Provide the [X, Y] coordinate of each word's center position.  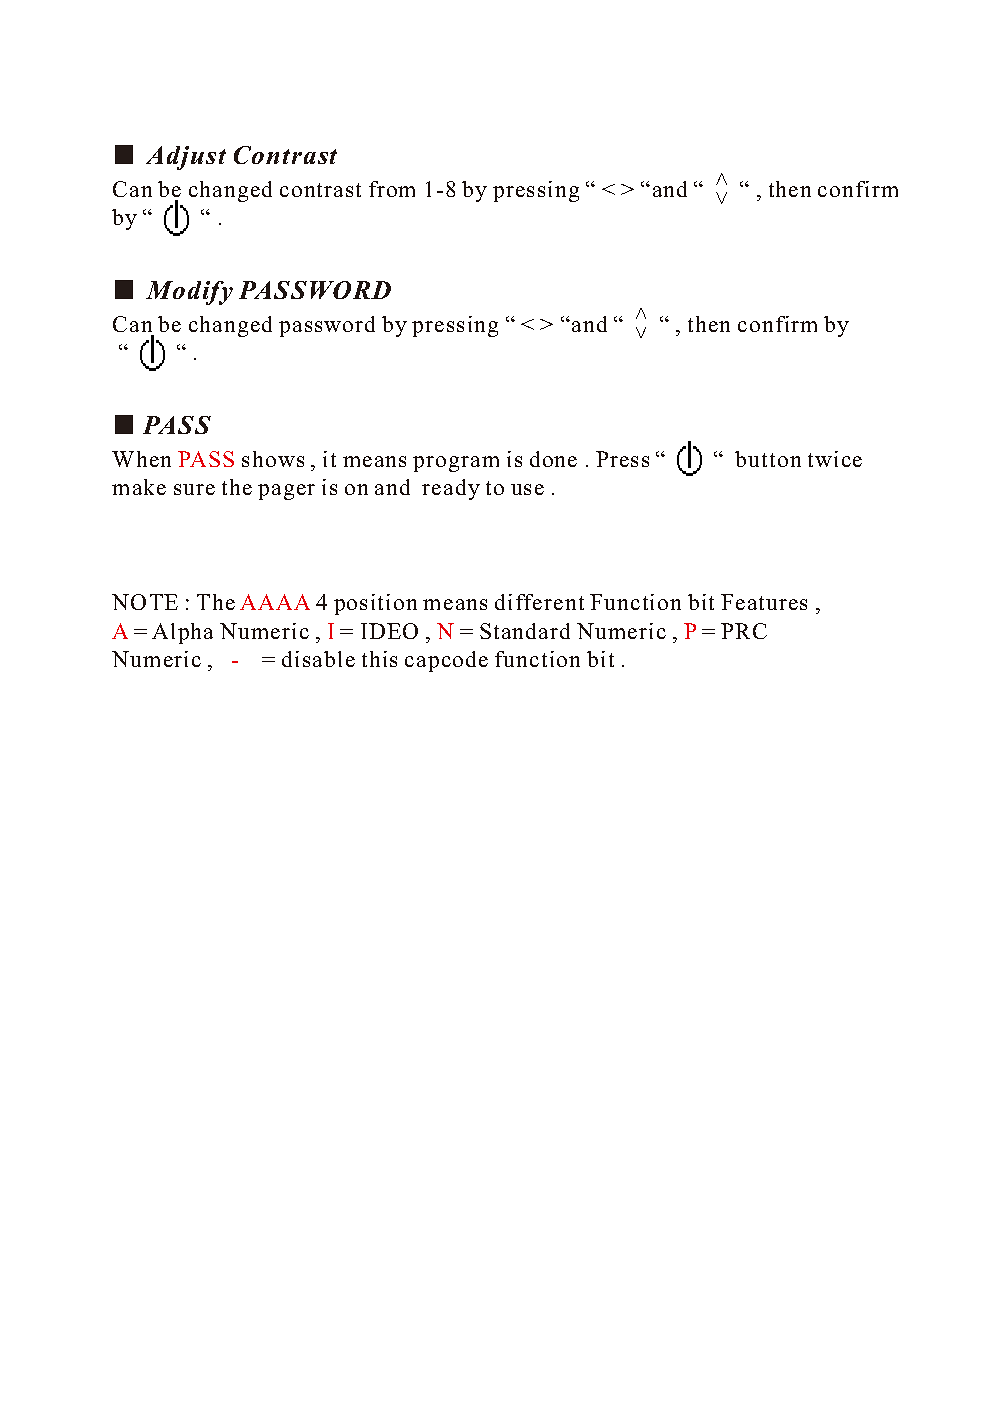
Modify [189, 293]
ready [451, 489]
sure [194, 489]
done [553, 459]
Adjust [186, 158]
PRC [744, 631]
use [527, 489]
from [392, 189]
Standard [525, 631]
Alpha [182, 633]
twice [835, 459]
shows [273, 459]
